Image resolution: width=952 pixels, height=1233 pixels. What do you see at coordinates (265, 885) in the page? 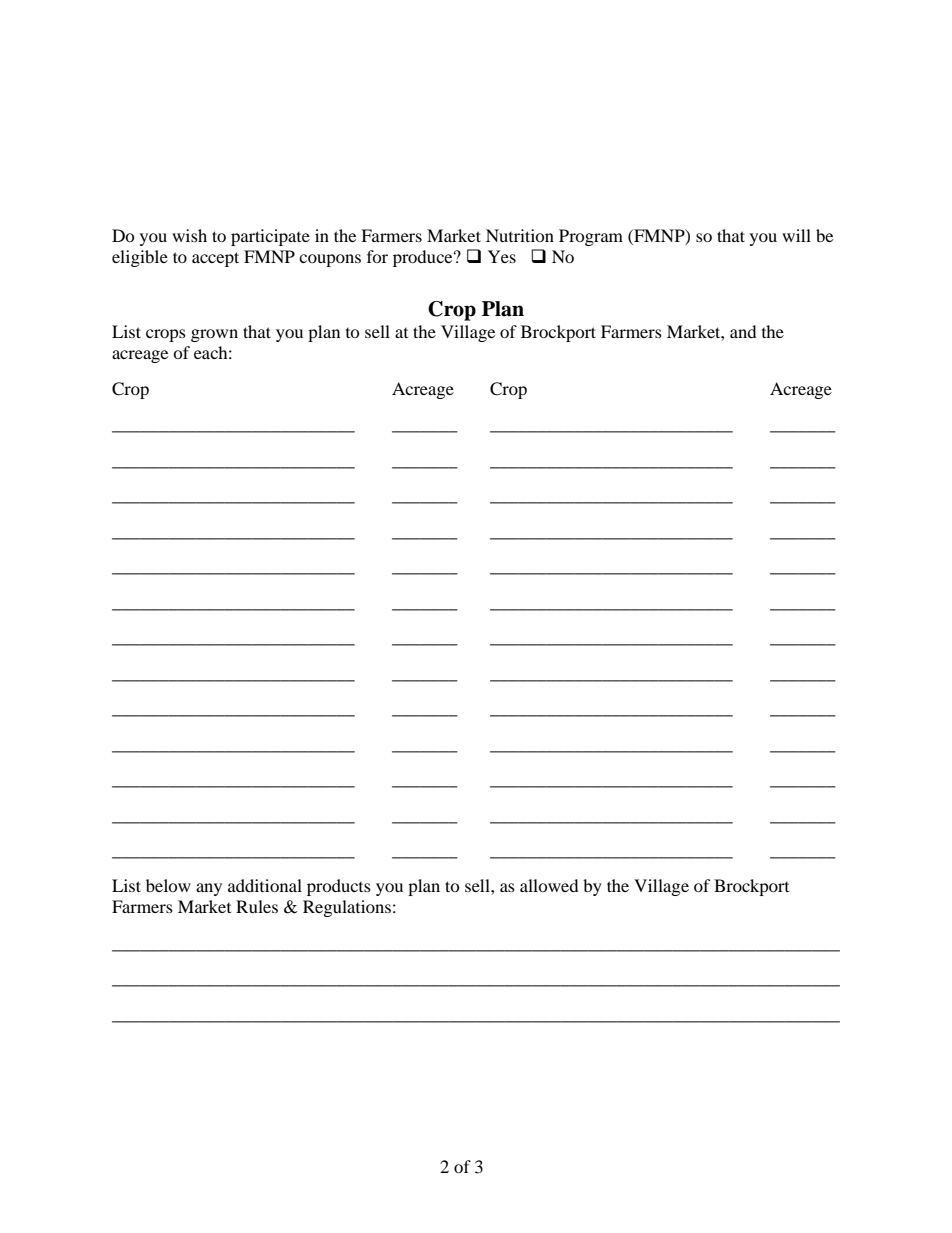
I see `additional` at bounding box center [265, 885].
